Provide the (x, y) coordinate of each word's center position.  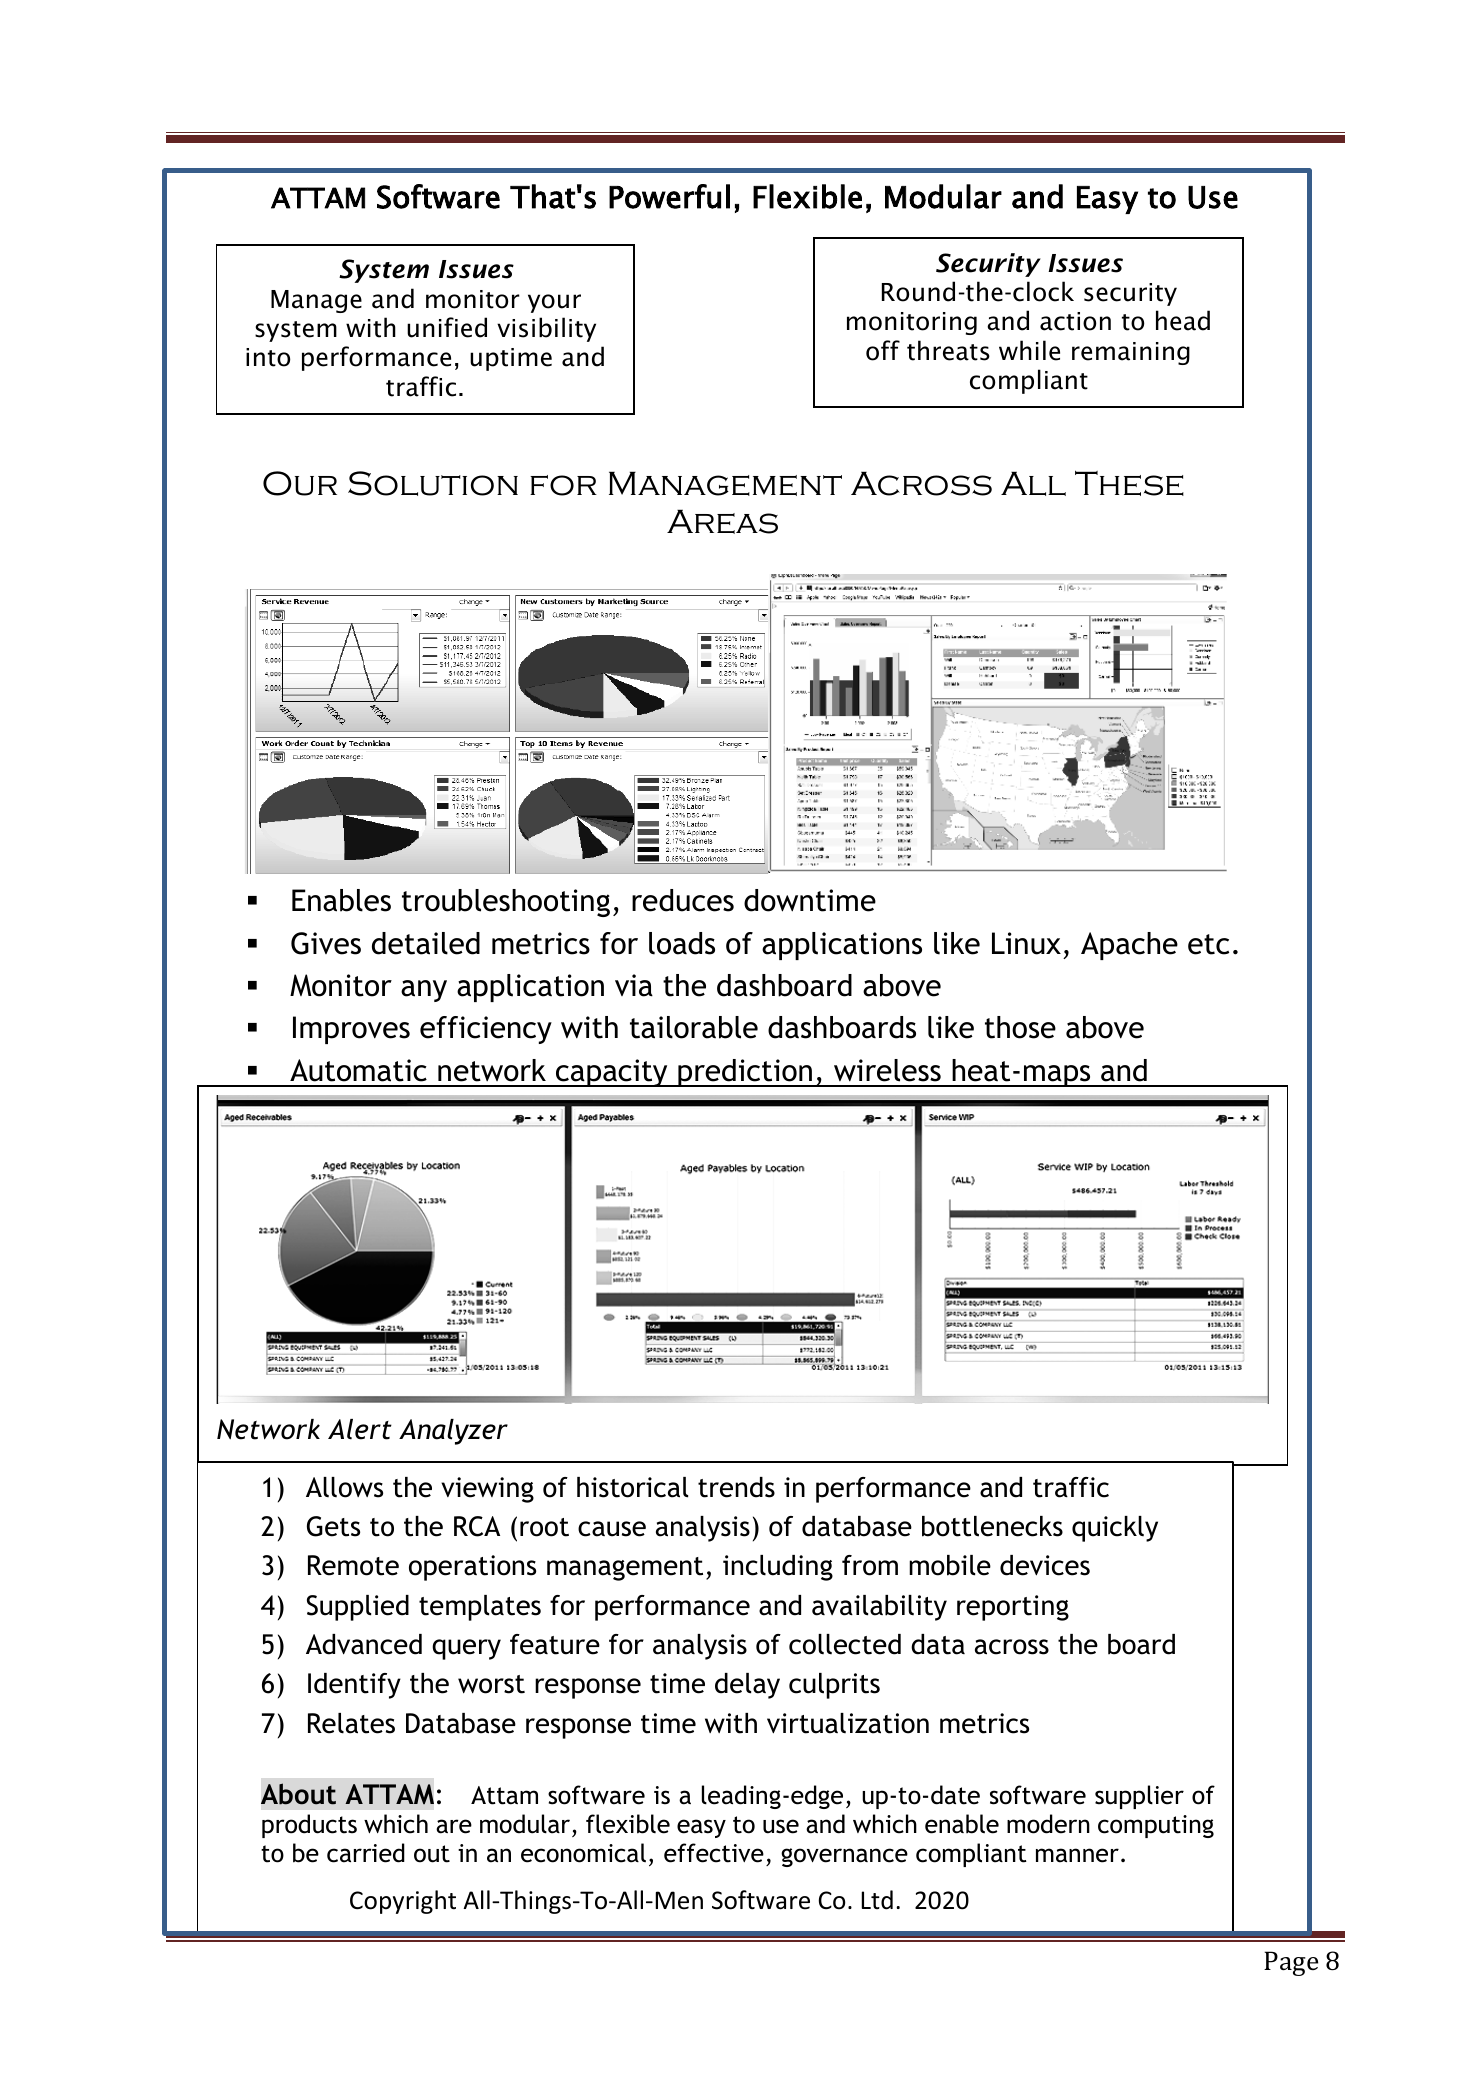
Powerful (669, 196)
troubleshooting (506, 903)
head (1183, 320)
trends (736, 1487)
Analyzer (453, 1432)
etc (1208, 944)
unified (447, 327)
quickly (1115, 1529)
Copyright (403, 1902)
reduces (683, 900)
